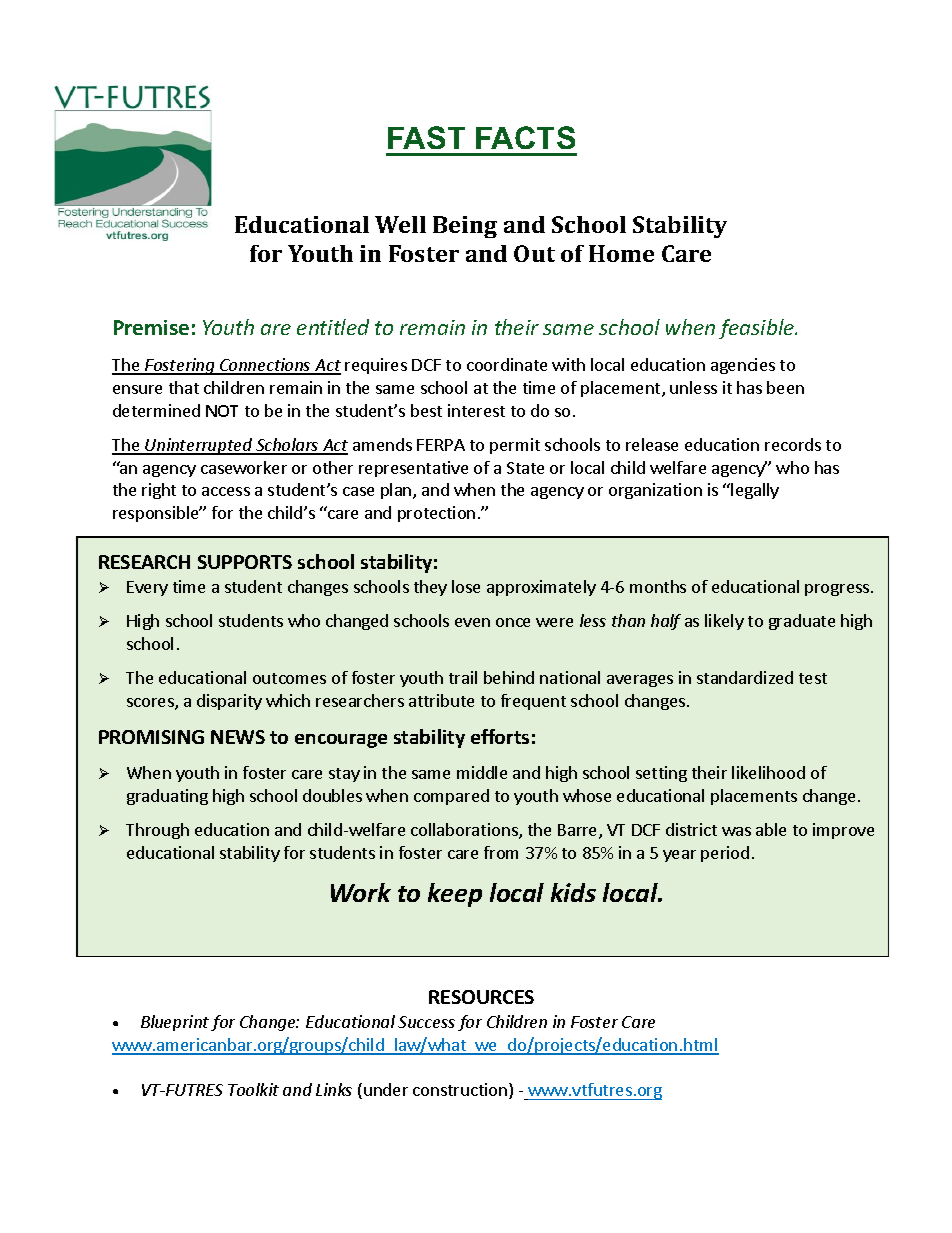 This image has width=952, height=1233. I want to click on even, so click(472, 622).
